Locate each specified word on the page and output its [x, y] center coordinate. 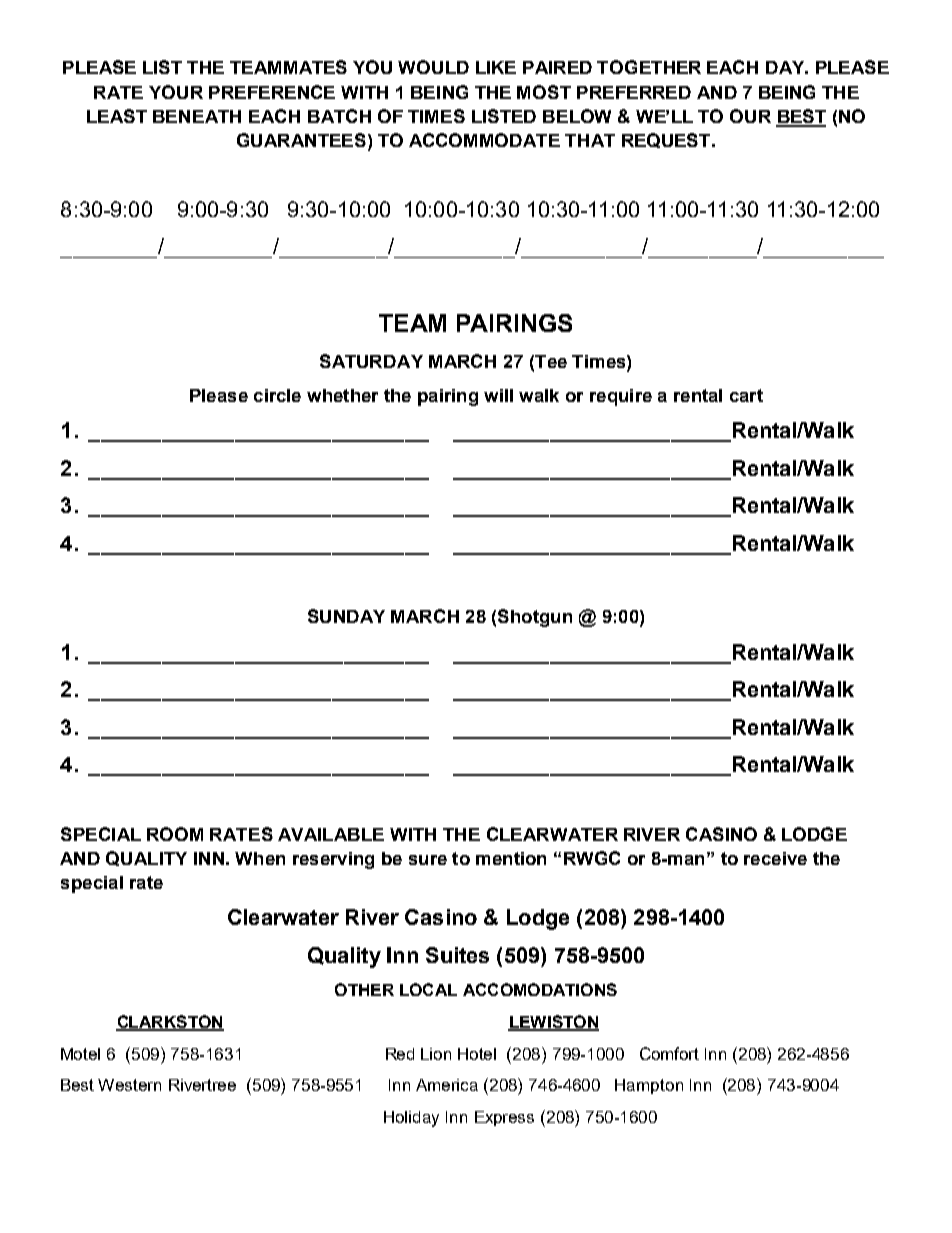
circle [277, 395]
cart [746, 395]
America [447, 1085]
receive [775, 858]
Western [129, 1085]
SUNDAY [346, 616]
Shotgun [535, 618]
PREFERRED [634, 92]
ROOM [175, 834]
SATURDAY [371, 361]
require [621, 397]
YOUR [176, 92]
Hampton [649, 1086]
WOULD [433, 67]
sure [428, 860]
